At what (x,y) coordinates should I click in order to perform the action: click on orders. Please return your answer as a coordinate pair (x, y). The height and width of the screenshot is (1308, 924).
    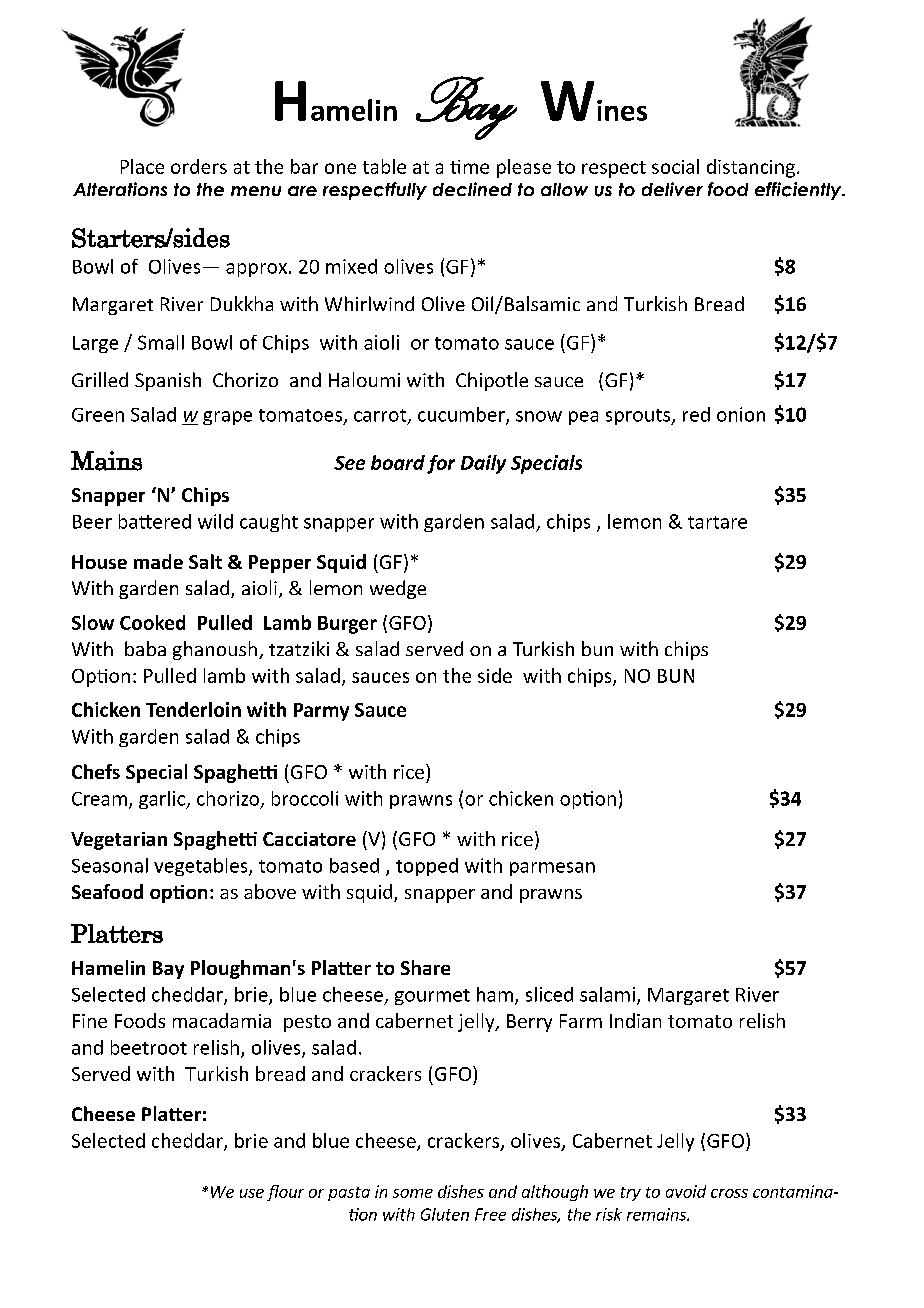
    Looking at the image, I should click on (199, 166).
